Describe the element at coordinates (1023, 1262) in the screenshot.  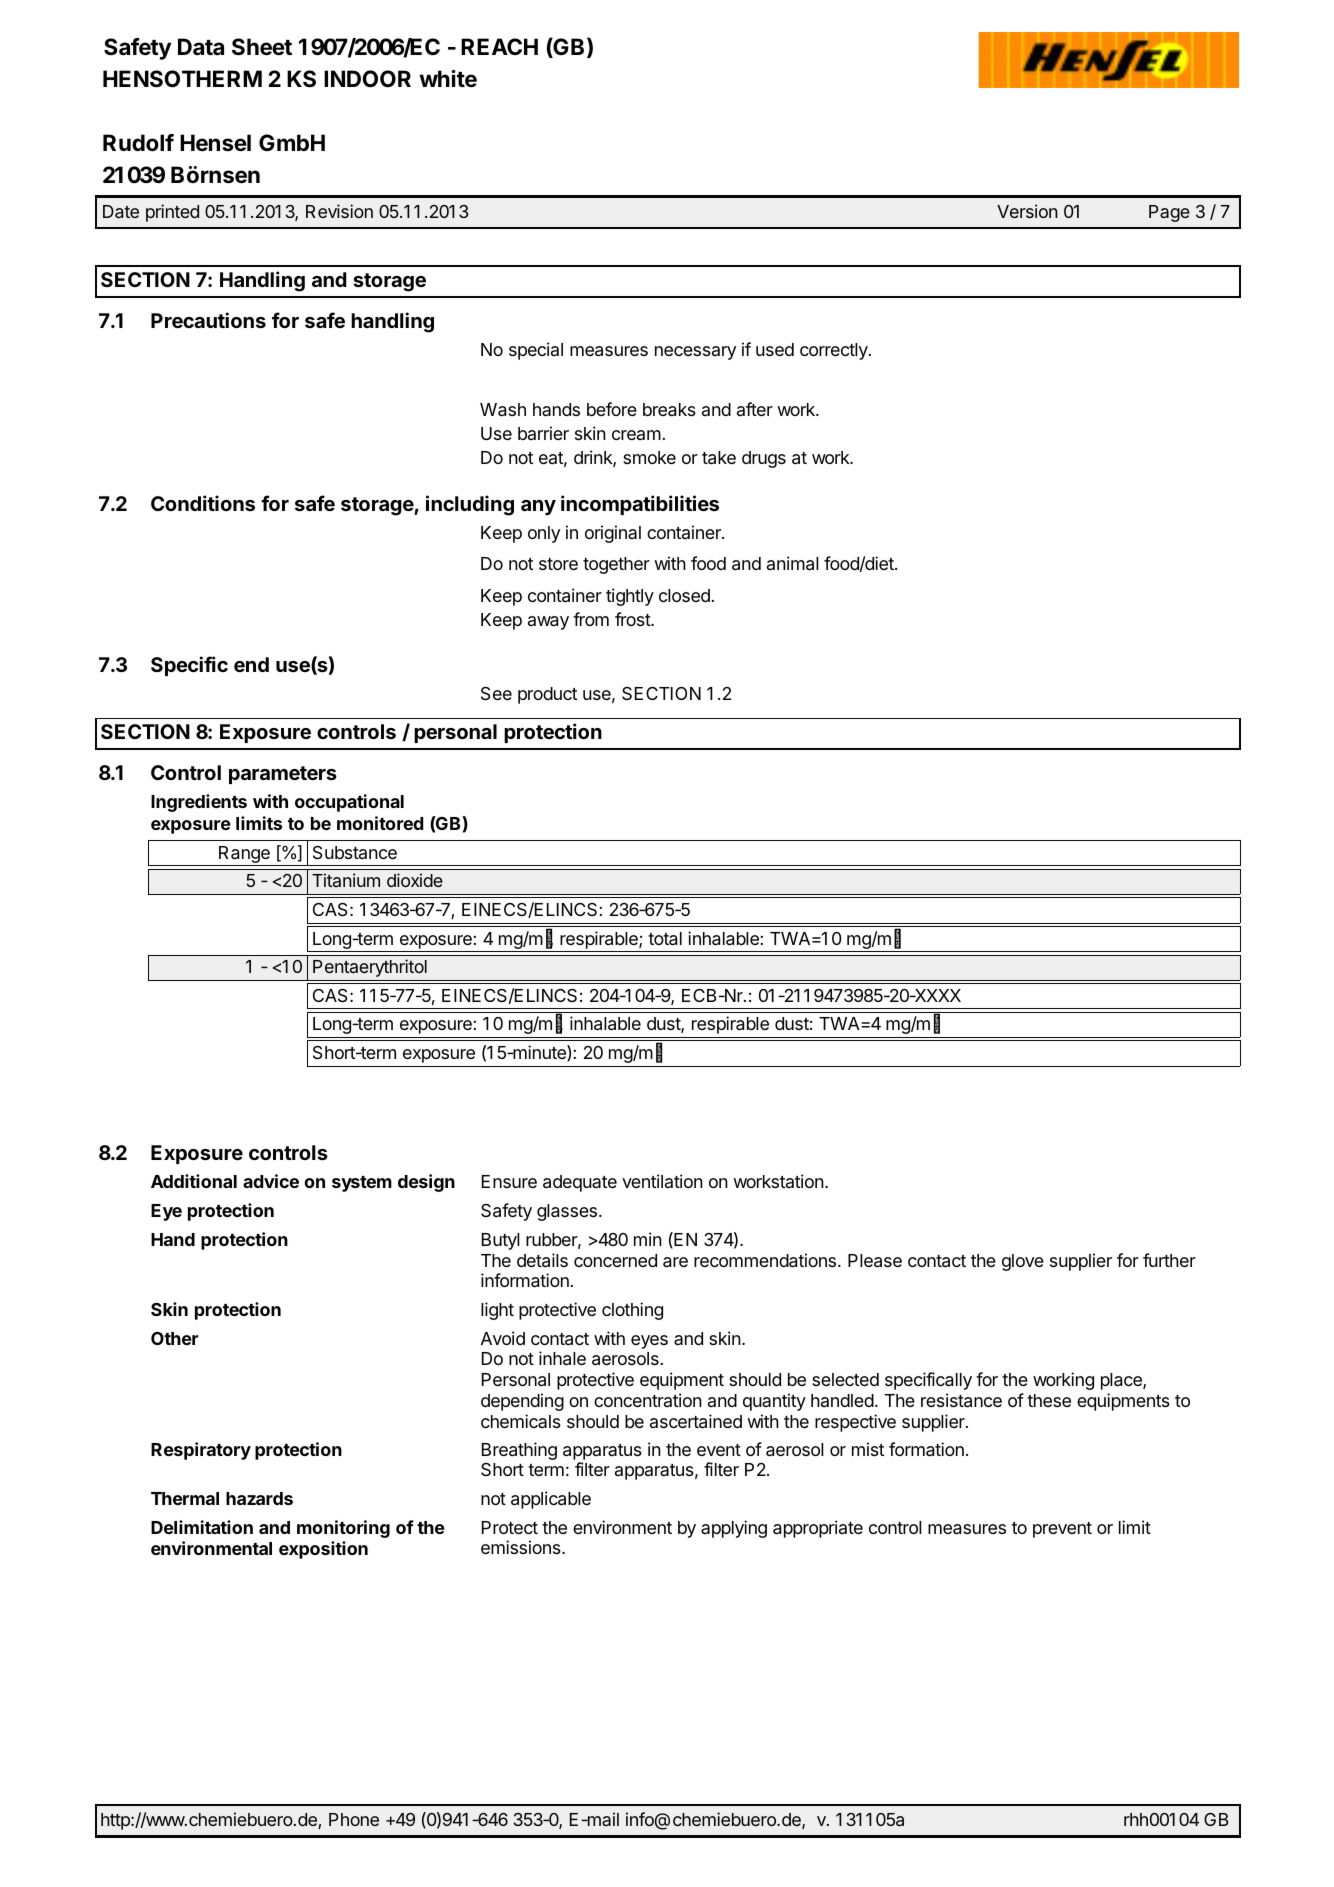
I see `glove` at that location.
